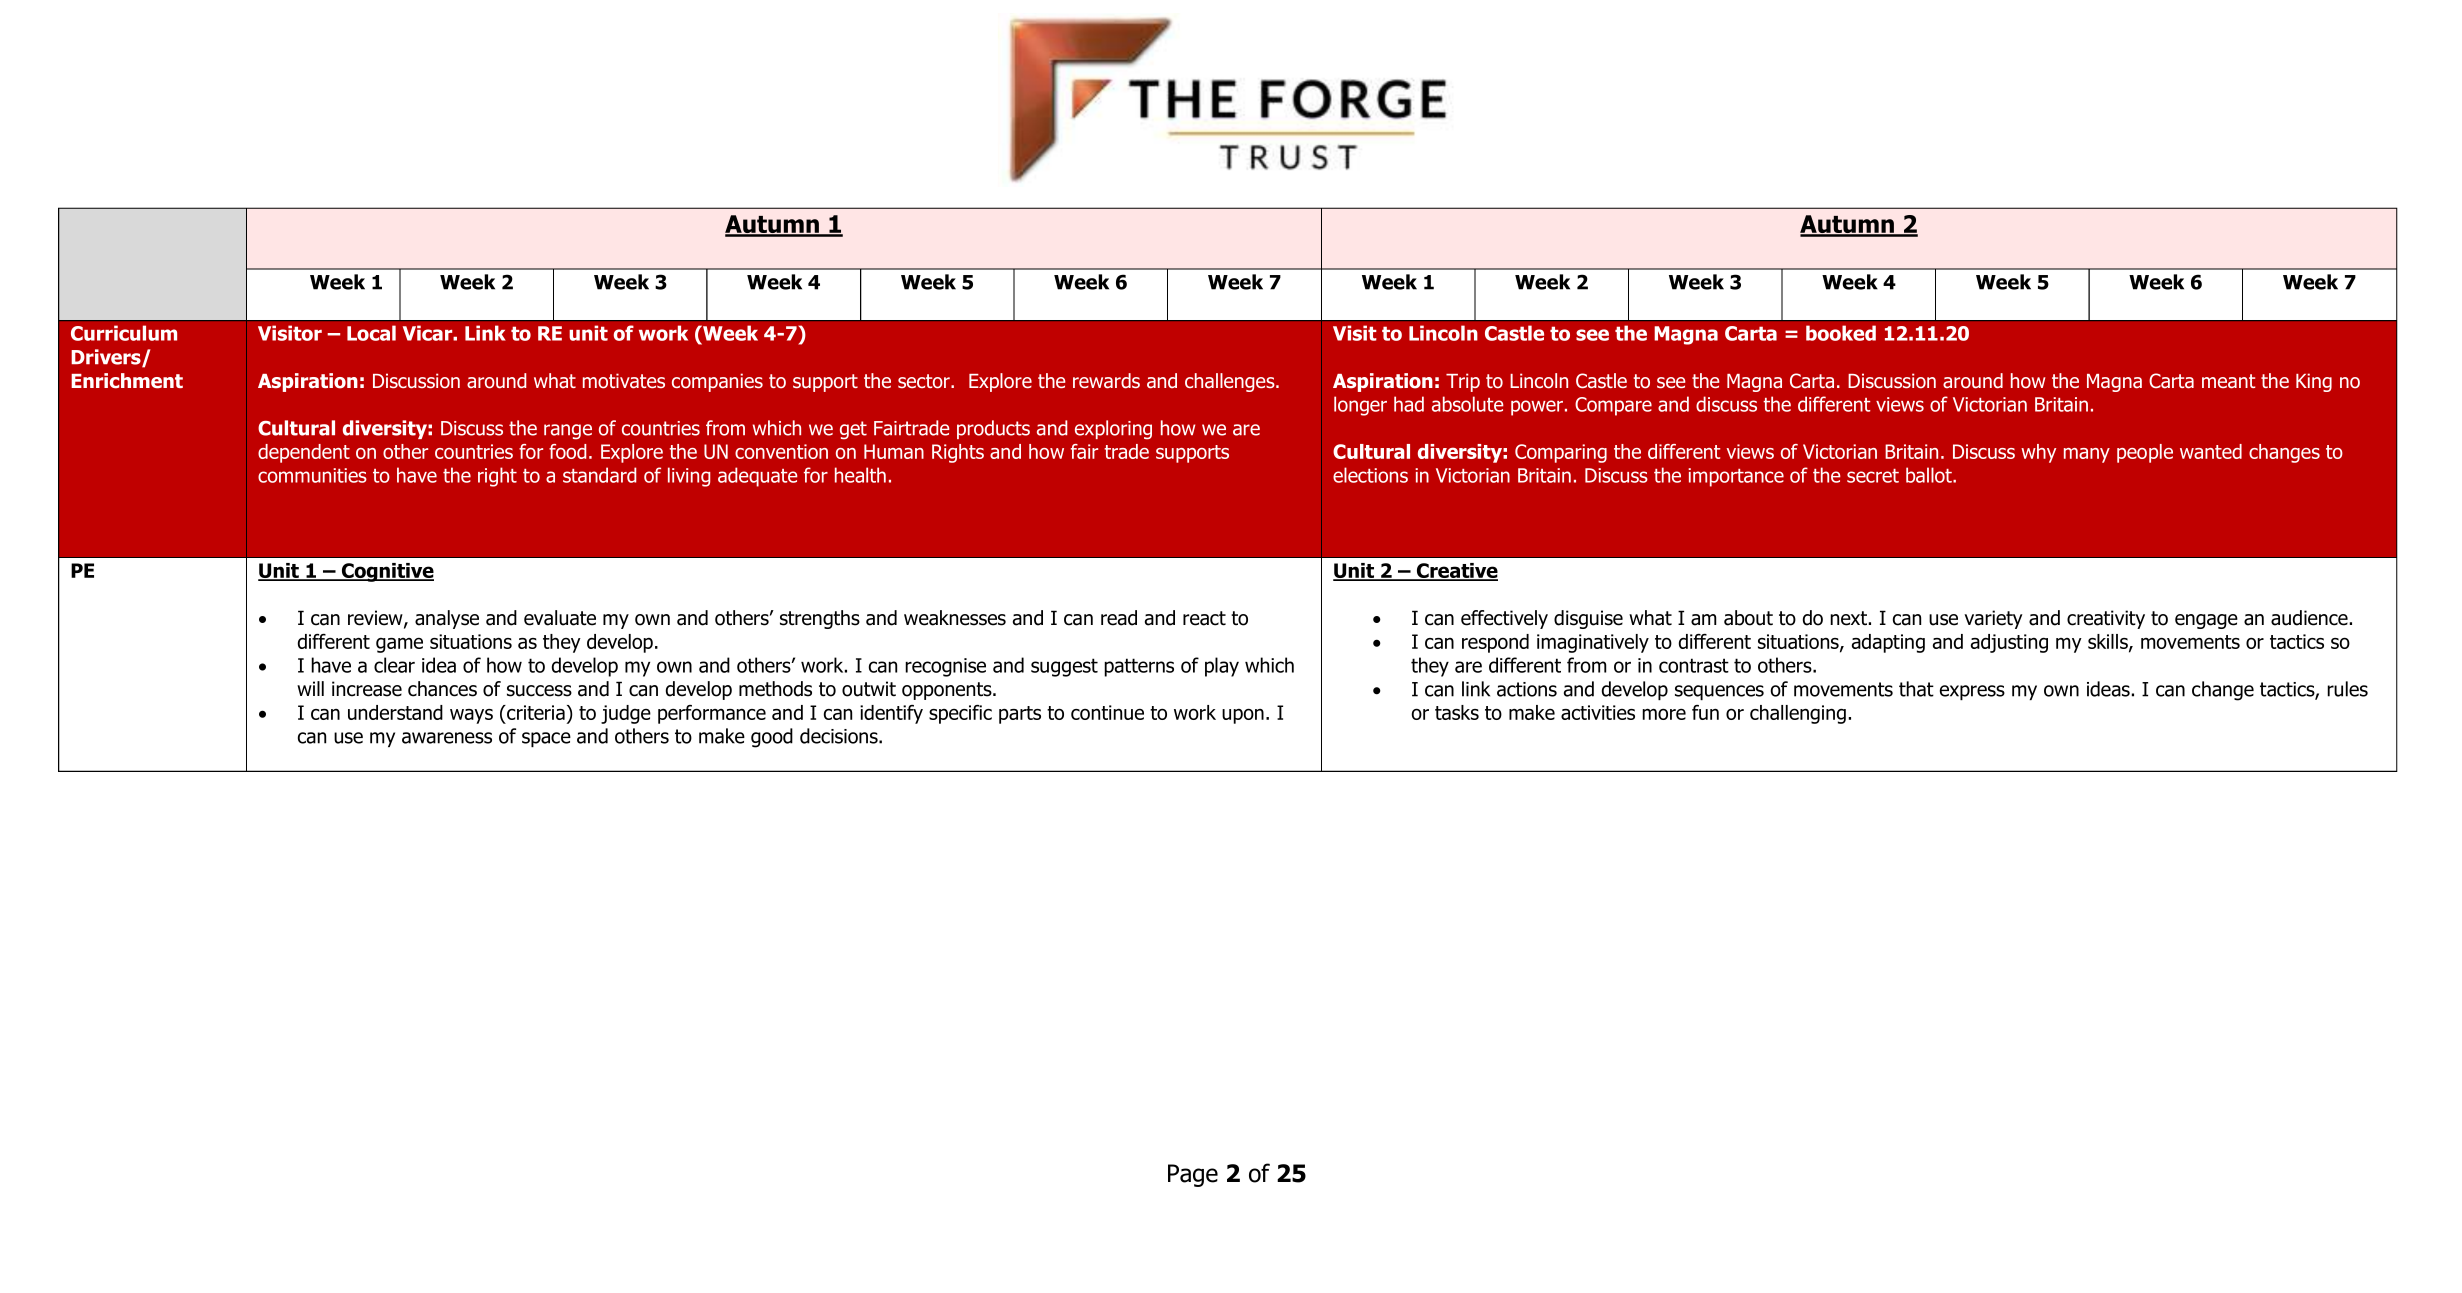  What do you see at coordinates (1231, 382) in the screenshot?
I see `challenges` at bounding box center [1231, 382].
